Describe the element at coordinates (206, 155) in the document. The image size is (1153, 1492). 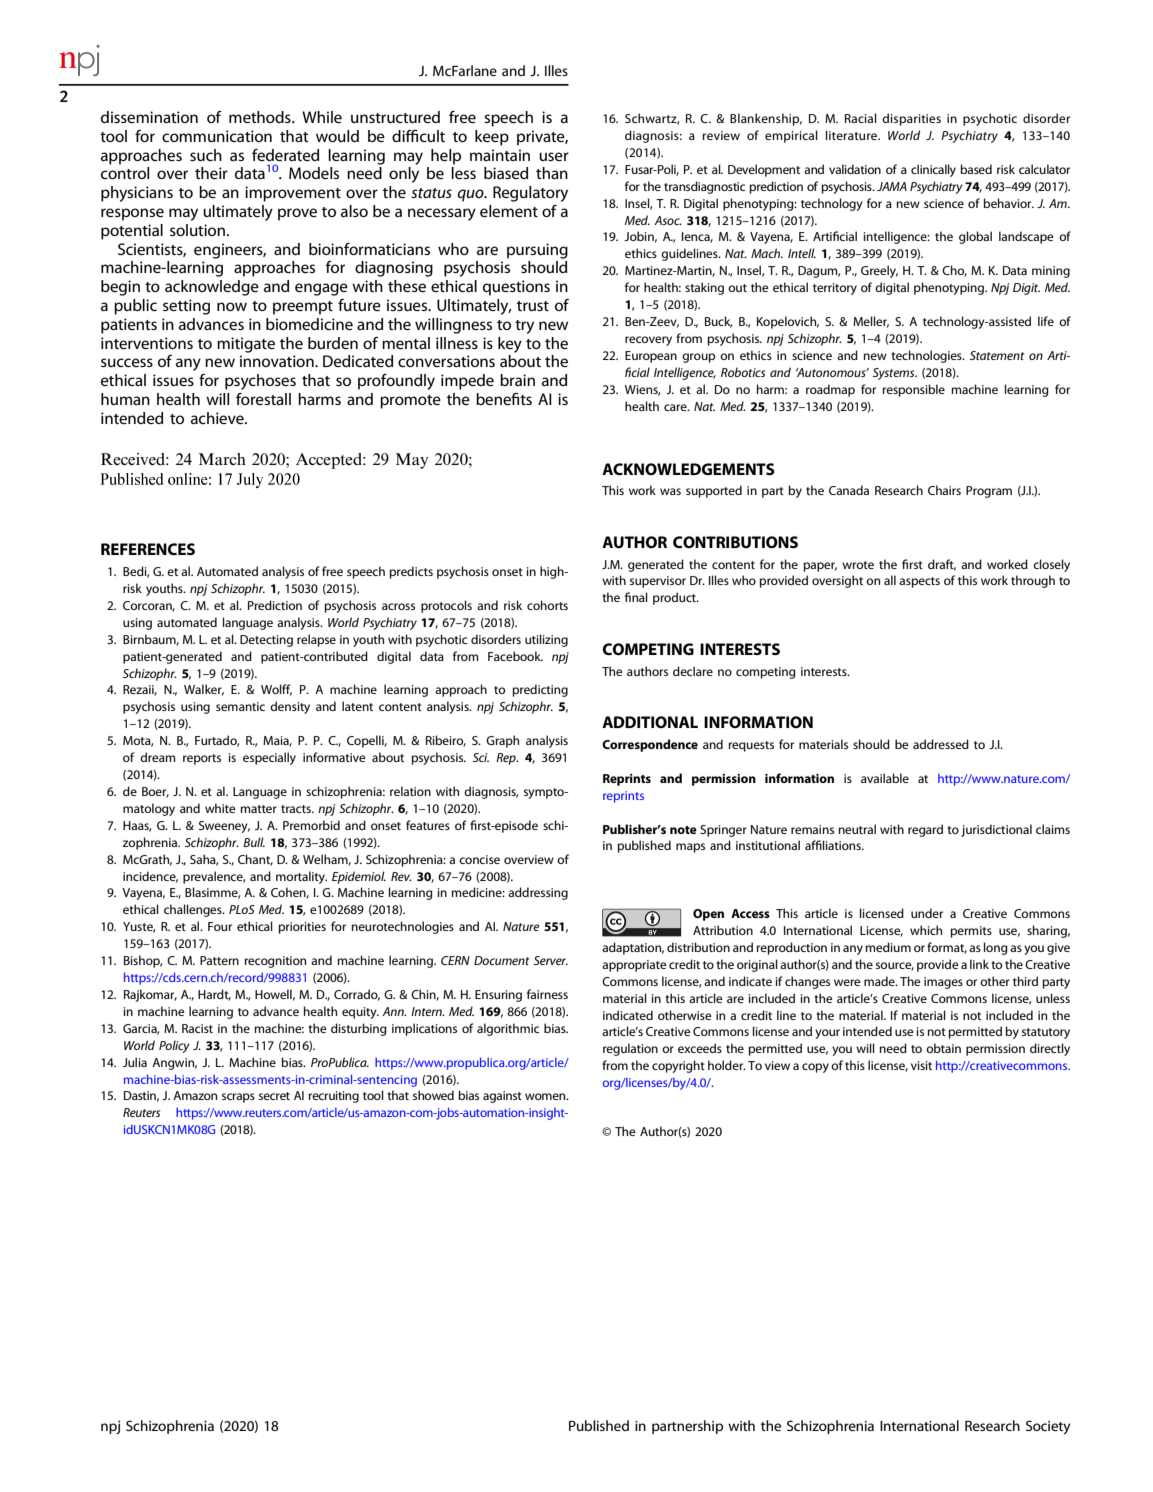
I see `such` at that location.
